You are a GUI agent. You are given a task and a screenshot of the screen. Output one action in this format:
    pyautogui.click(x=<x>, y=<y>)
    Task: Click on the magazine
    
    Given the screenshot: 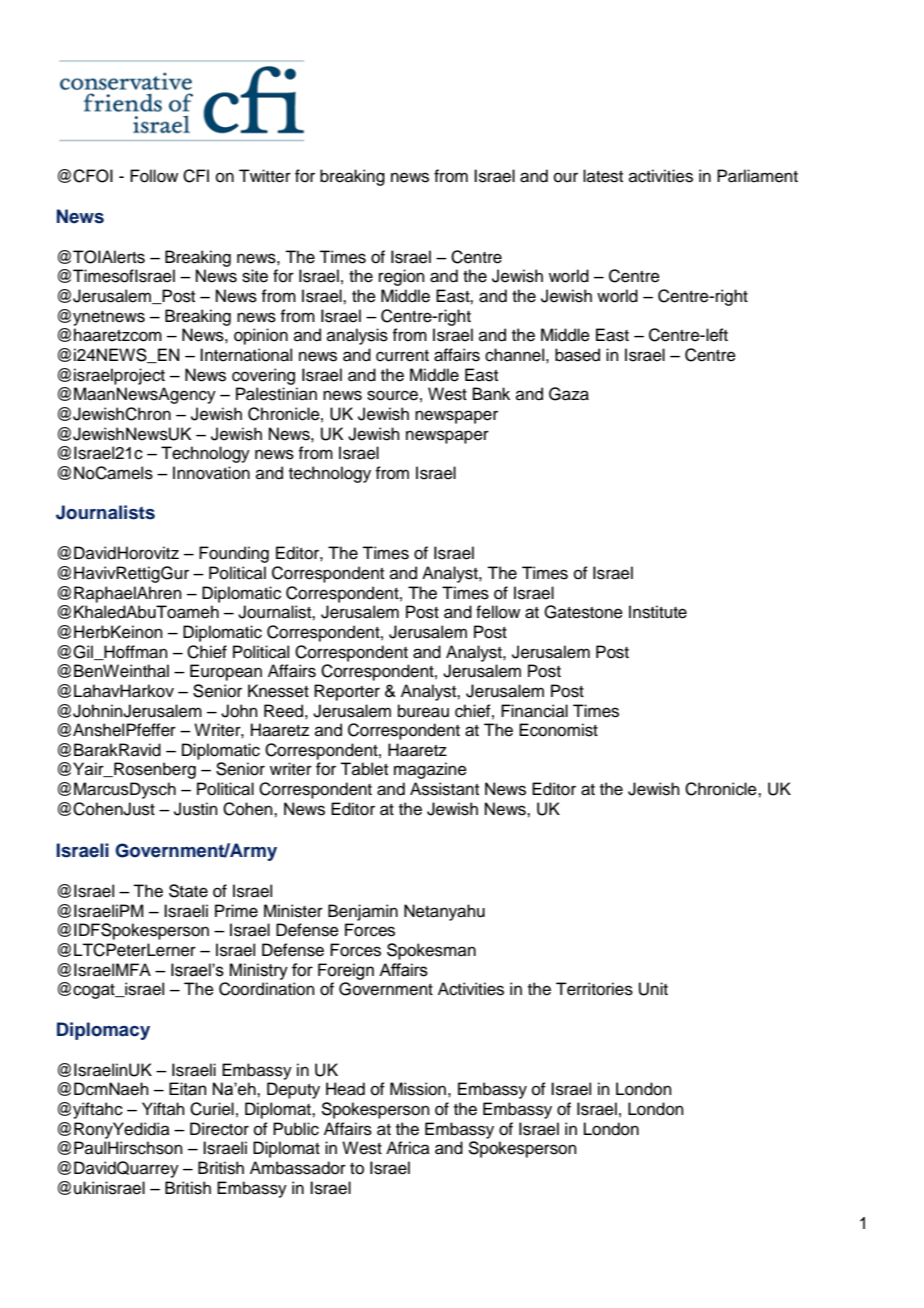 What is the action you would take?
    pyautogui.click(x=430, y=770)
